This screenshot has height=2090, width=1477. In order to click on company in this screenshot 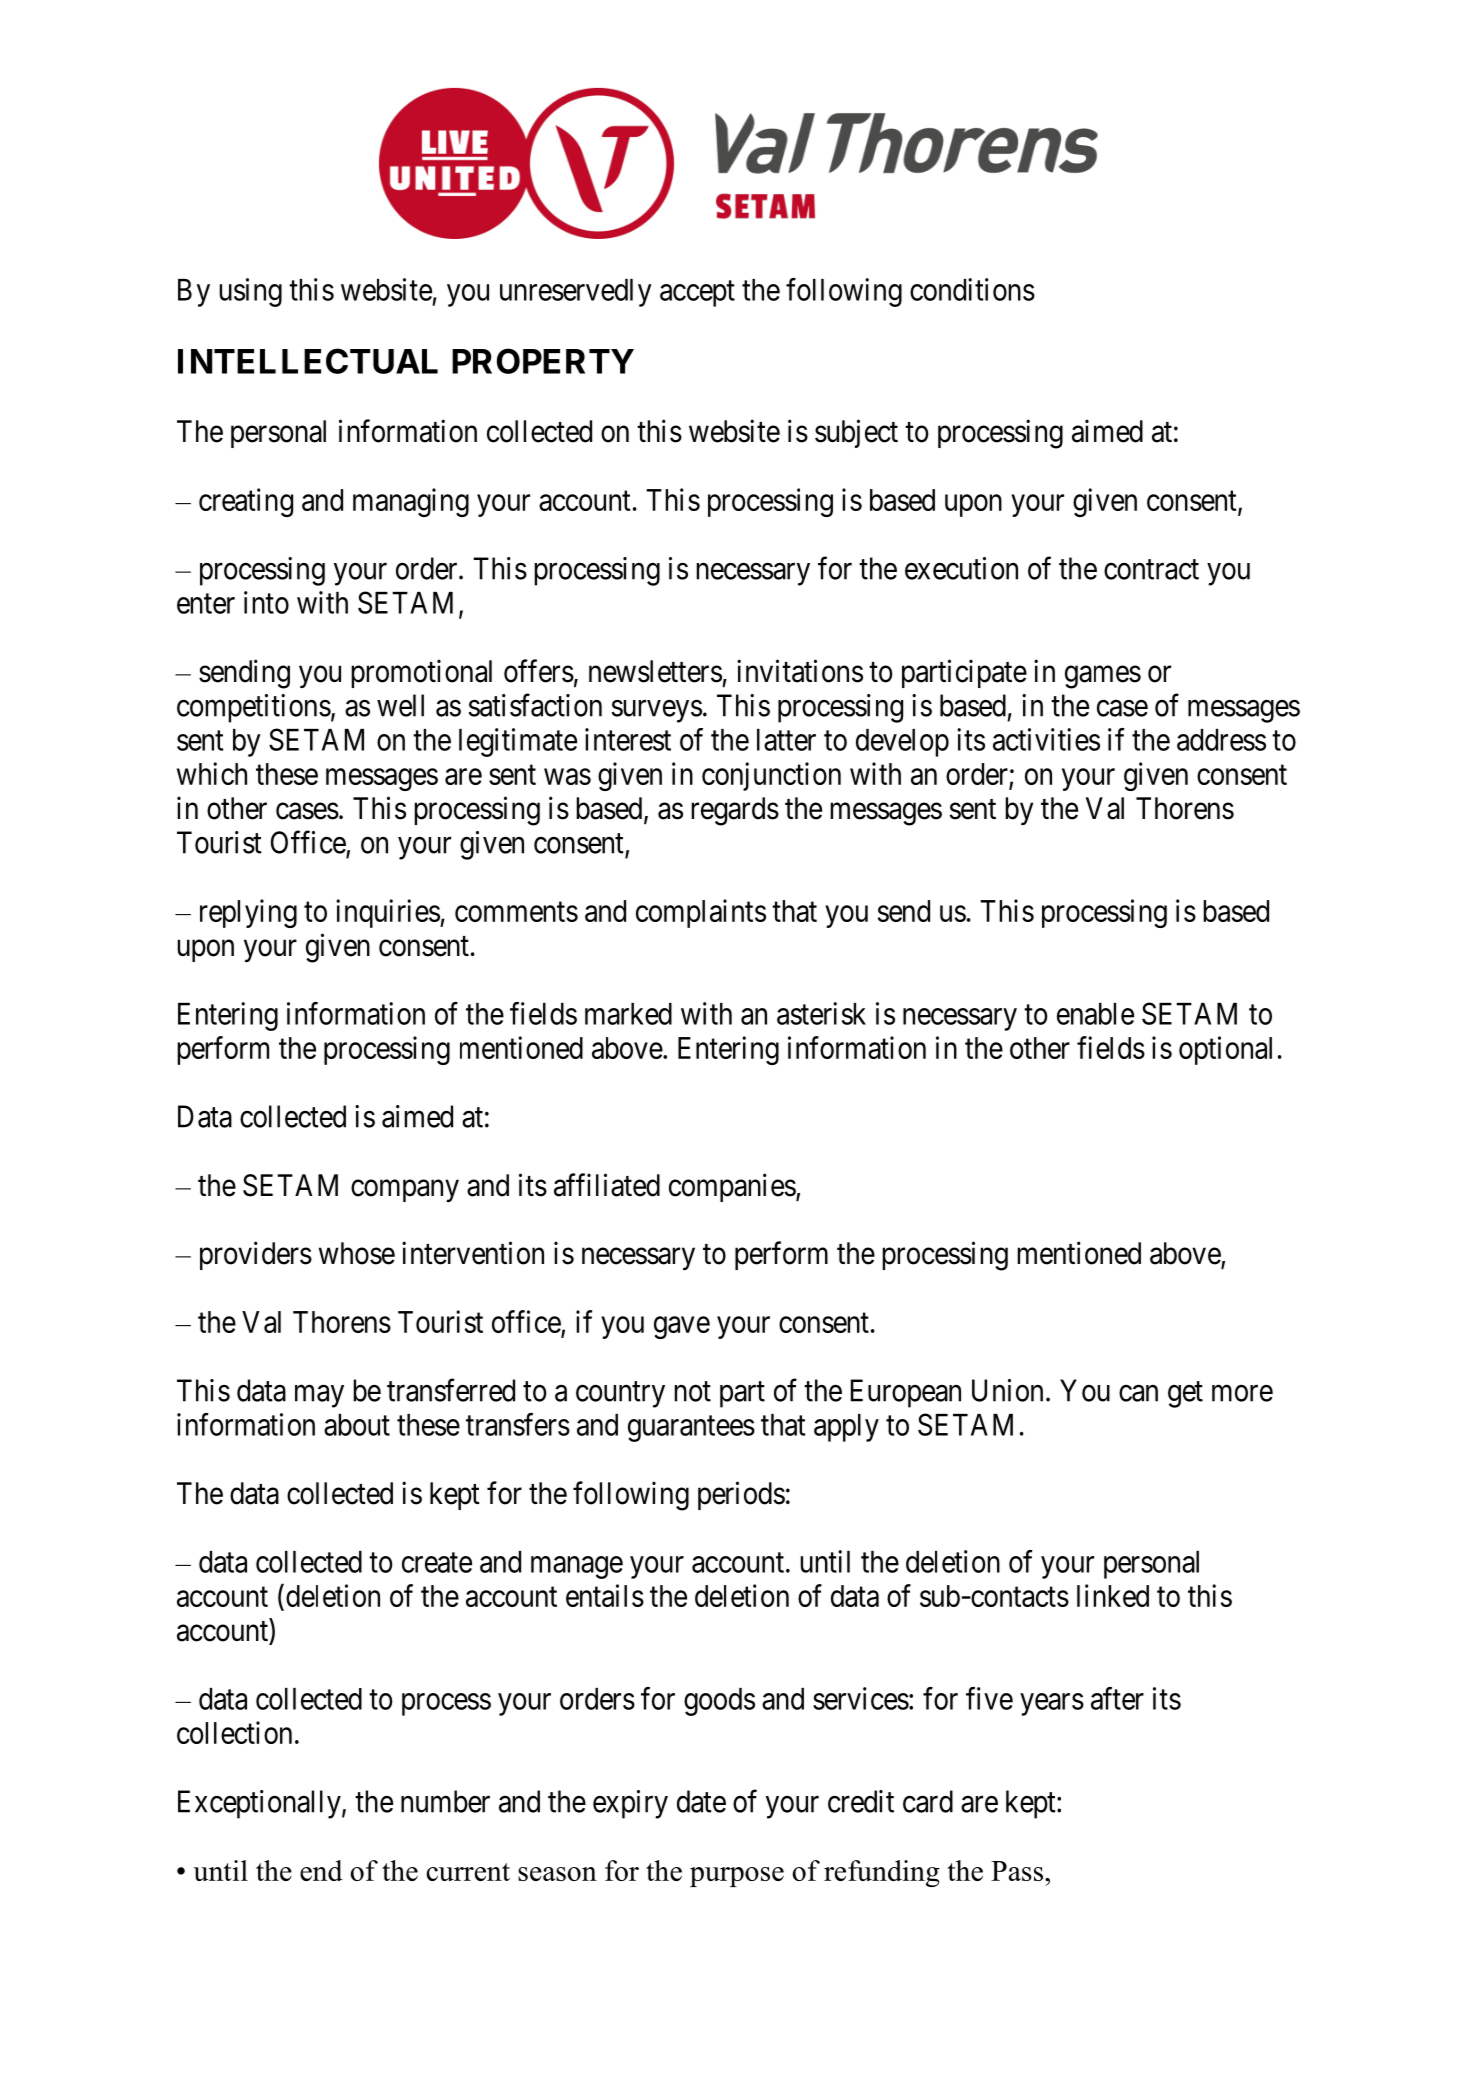, I will do `click(405, 1191)`.
